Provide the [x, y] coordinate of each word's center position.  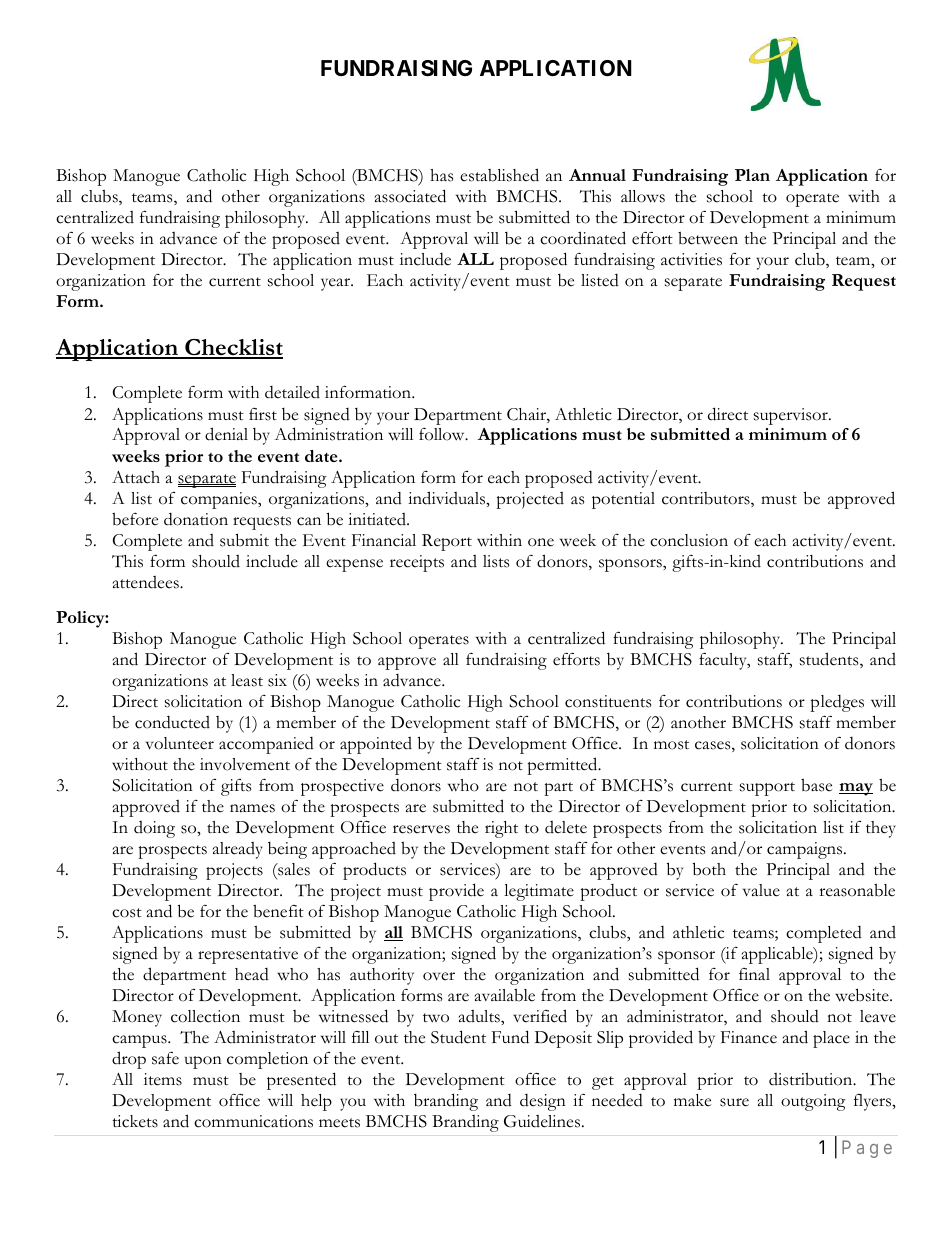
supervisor [792, 416]
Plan [752, 175]
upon [203, 1062]
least [247, 680]
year [336, 284]
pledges [837, 703]
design [543, 1102]
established [499, 175]
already [238, 850]
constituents [608, 701]
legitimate [539, 892]
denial [226, 434]
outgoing [813, 1102]
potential [623, 500]
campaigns [806, 850]
